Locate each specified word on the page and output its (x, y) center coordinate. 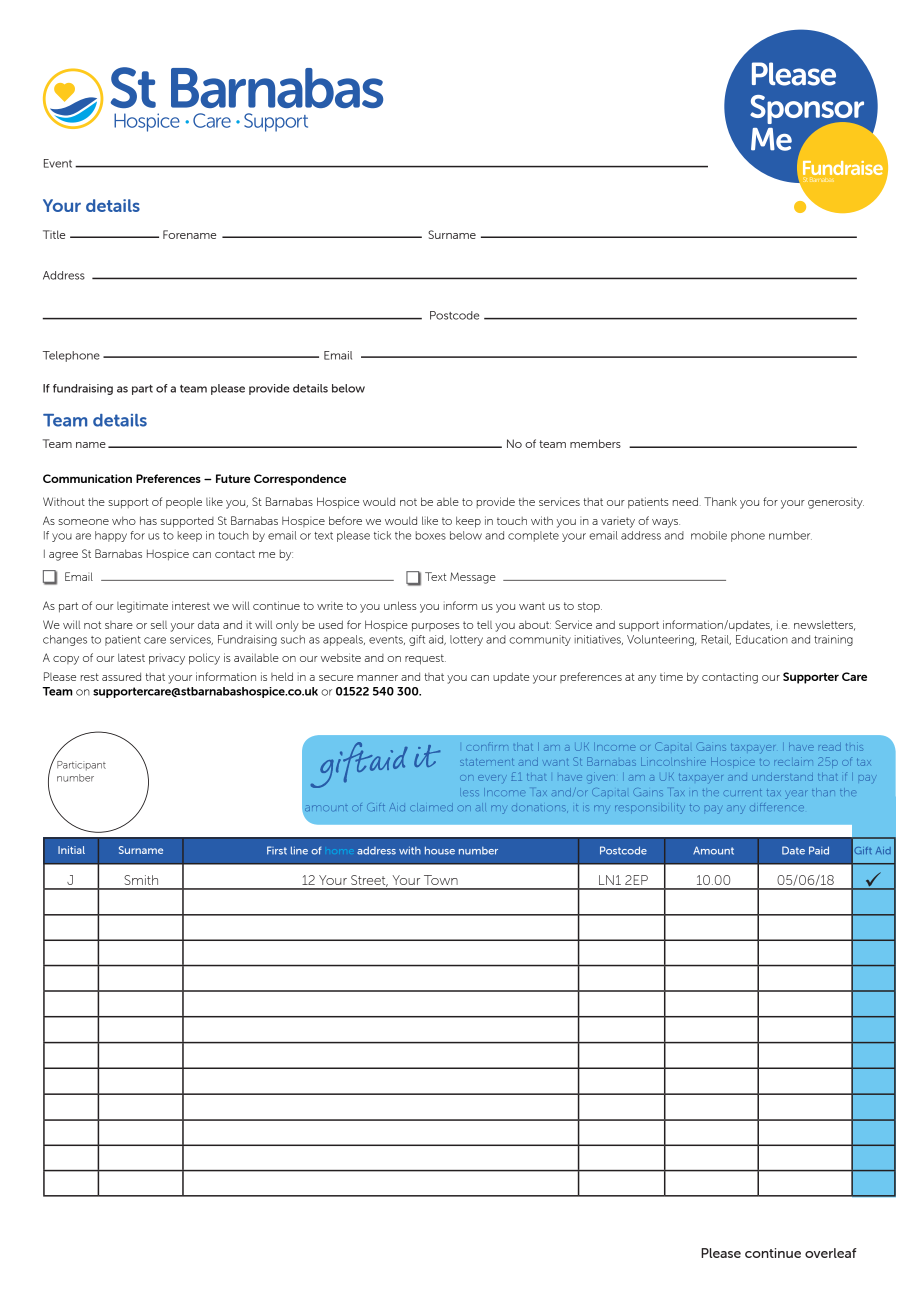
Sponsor (807, 111)
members (595, 443)
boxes (431, 535)
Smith (141, 880)
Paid (819, 850)
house (440, 850)
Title (54, 234)
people (184, 503)
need (685, 501)
